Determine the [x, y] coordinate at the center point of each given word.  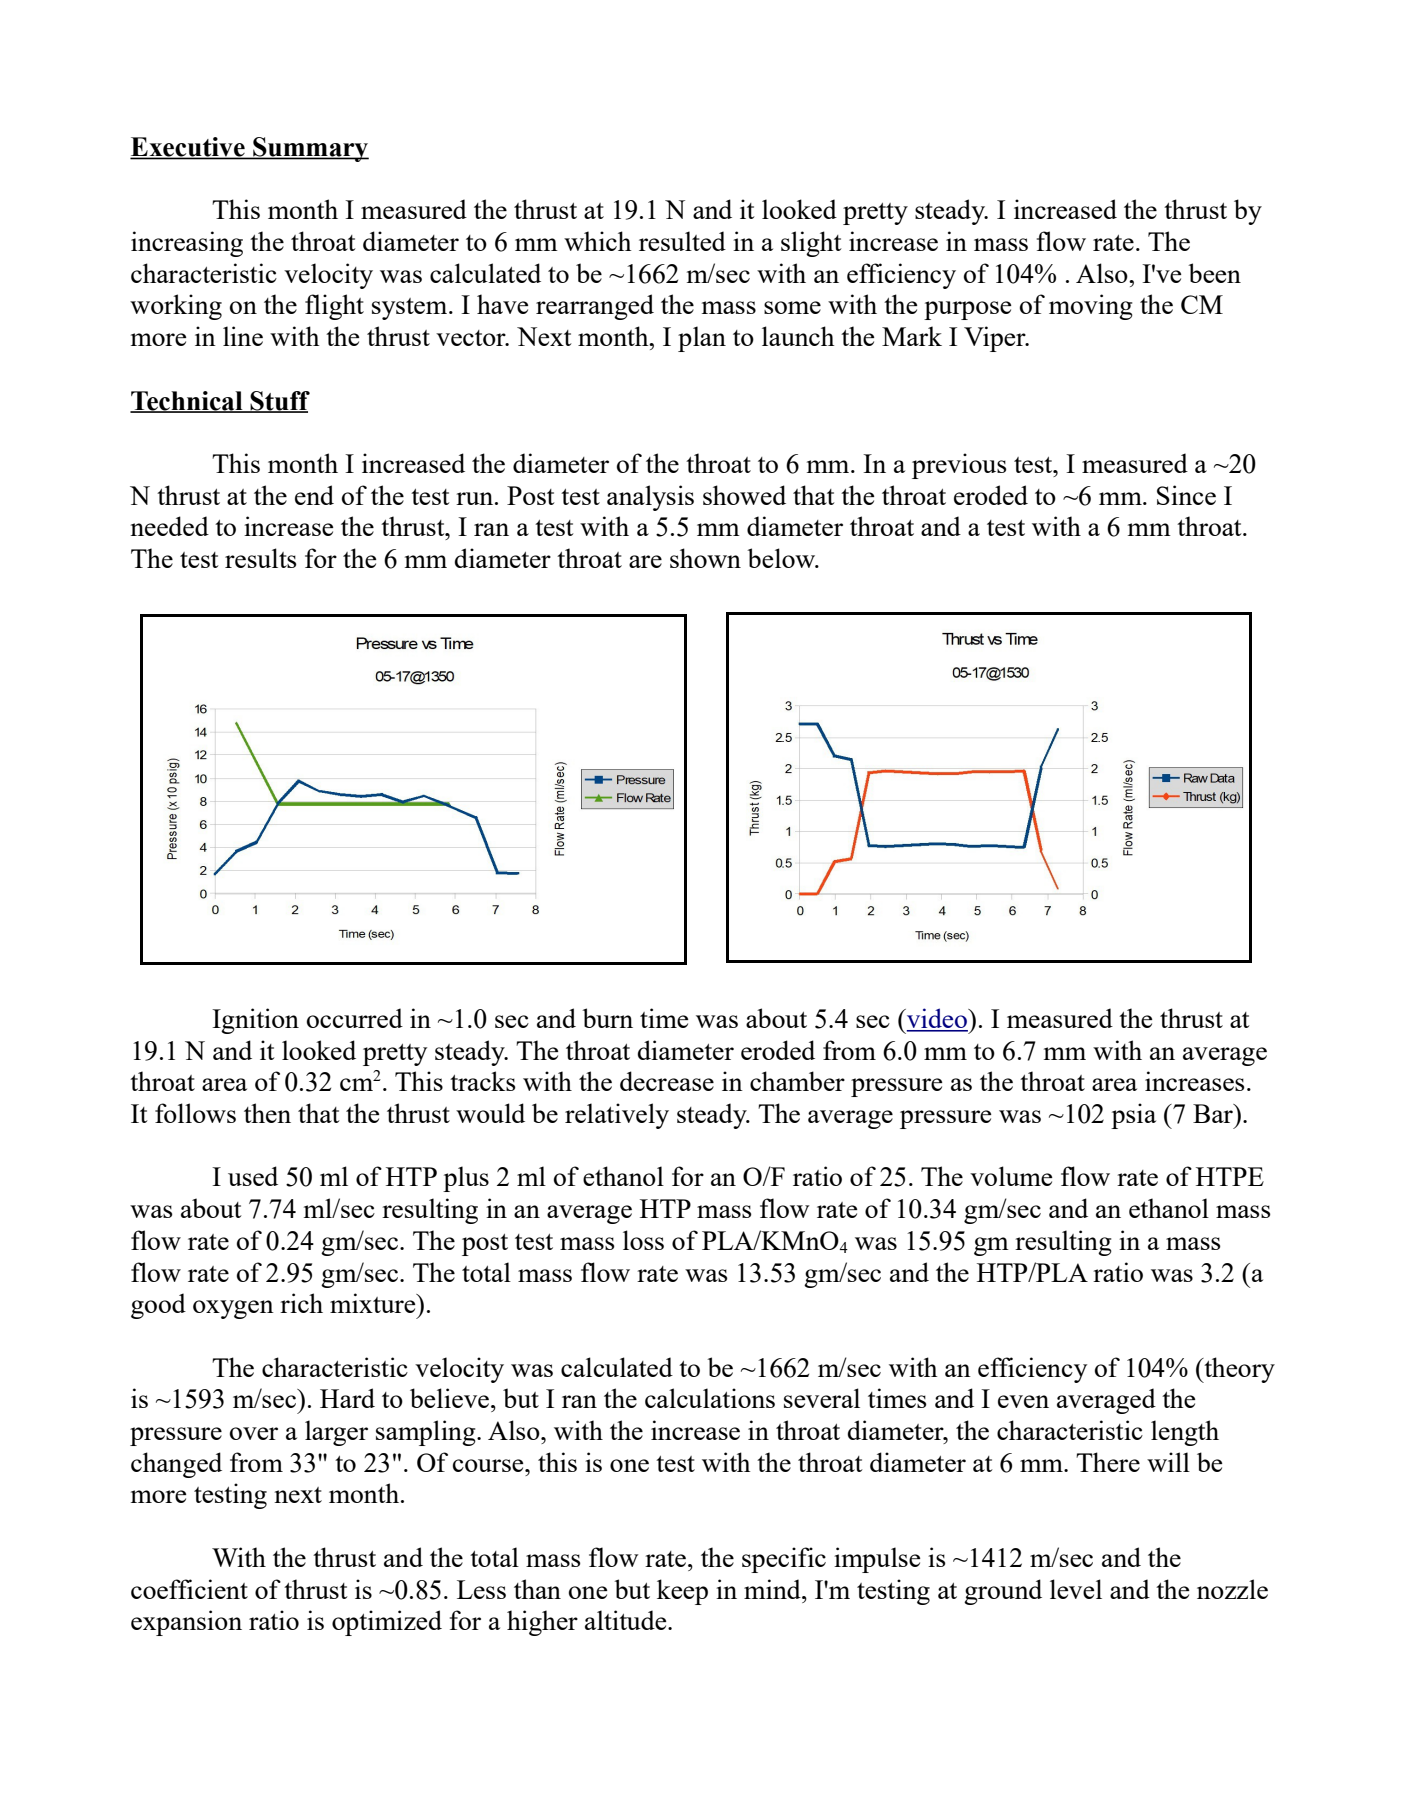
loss [643, 1240]
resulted [682, 241]
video [937, 1019]
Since [1186, 495]
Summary [310, 149]
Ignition [255, 1021]
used [253, 1176]
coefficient [189, 1589]
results [261, 558]
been [1214, 273]
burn [607, 1018]
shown [705, 558]
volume [1011, 1176]
